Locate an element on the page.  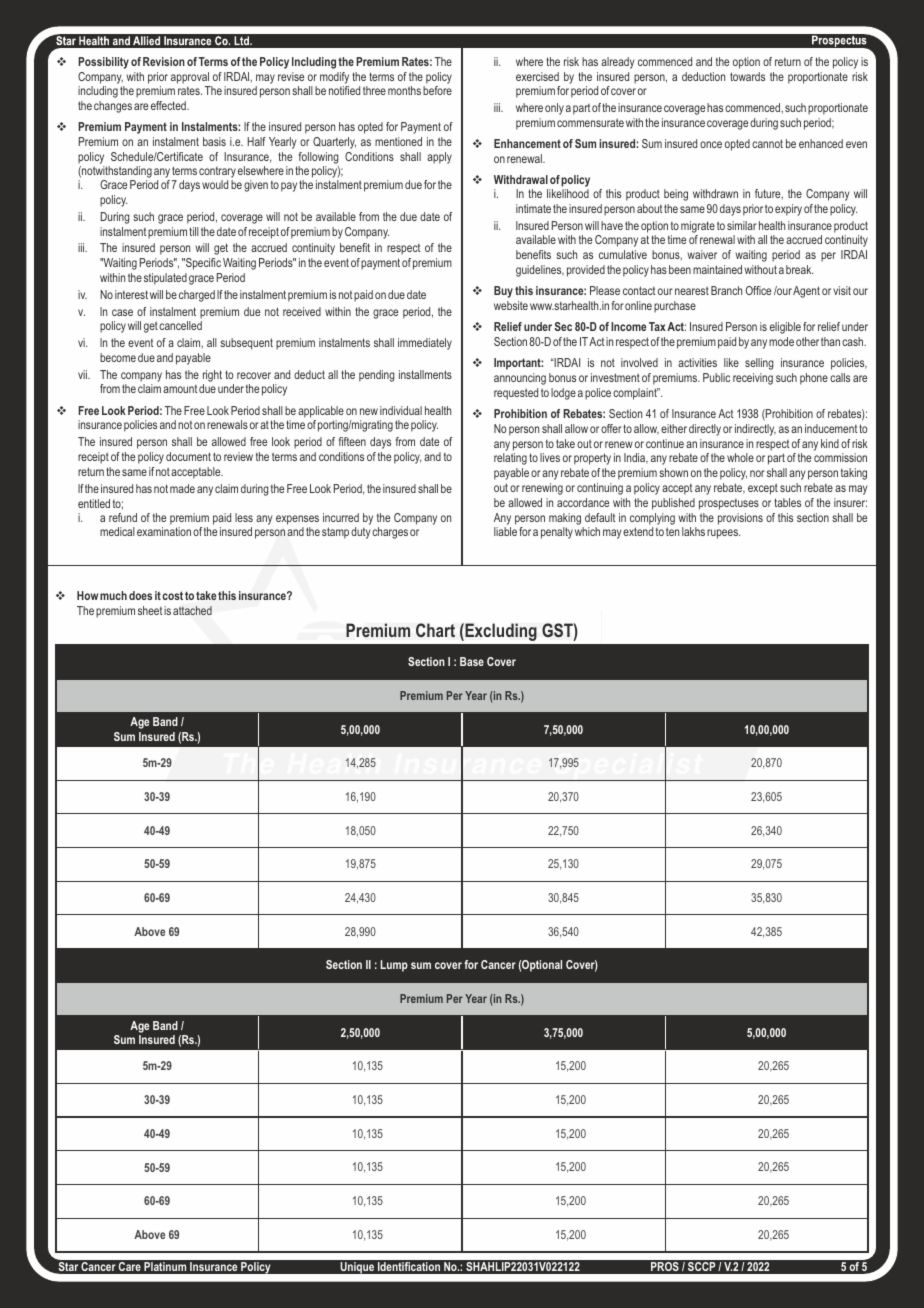
Lump is located at coordinates (394, 966).
